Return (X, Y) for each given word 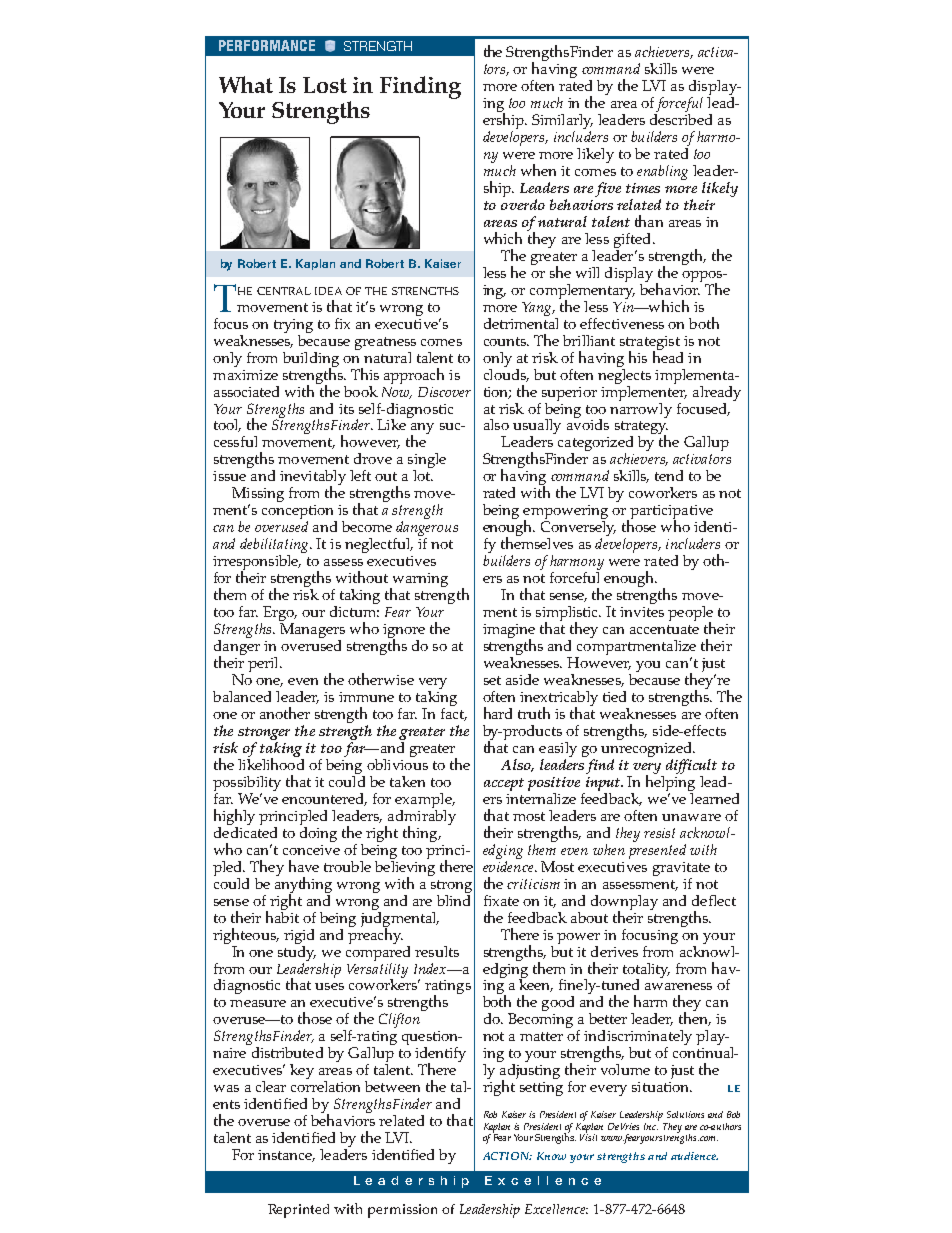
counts (506, 341)
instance (286, 1156)
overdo (523, 204)
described (681, 118)
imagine (509, 632)
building (311, 360)
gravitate (681, 869)
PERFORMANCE (267, 45)
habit (282, 915)
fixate (501, 900)
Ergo (279, 615)
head (668, 355)
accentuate (664, 629)
